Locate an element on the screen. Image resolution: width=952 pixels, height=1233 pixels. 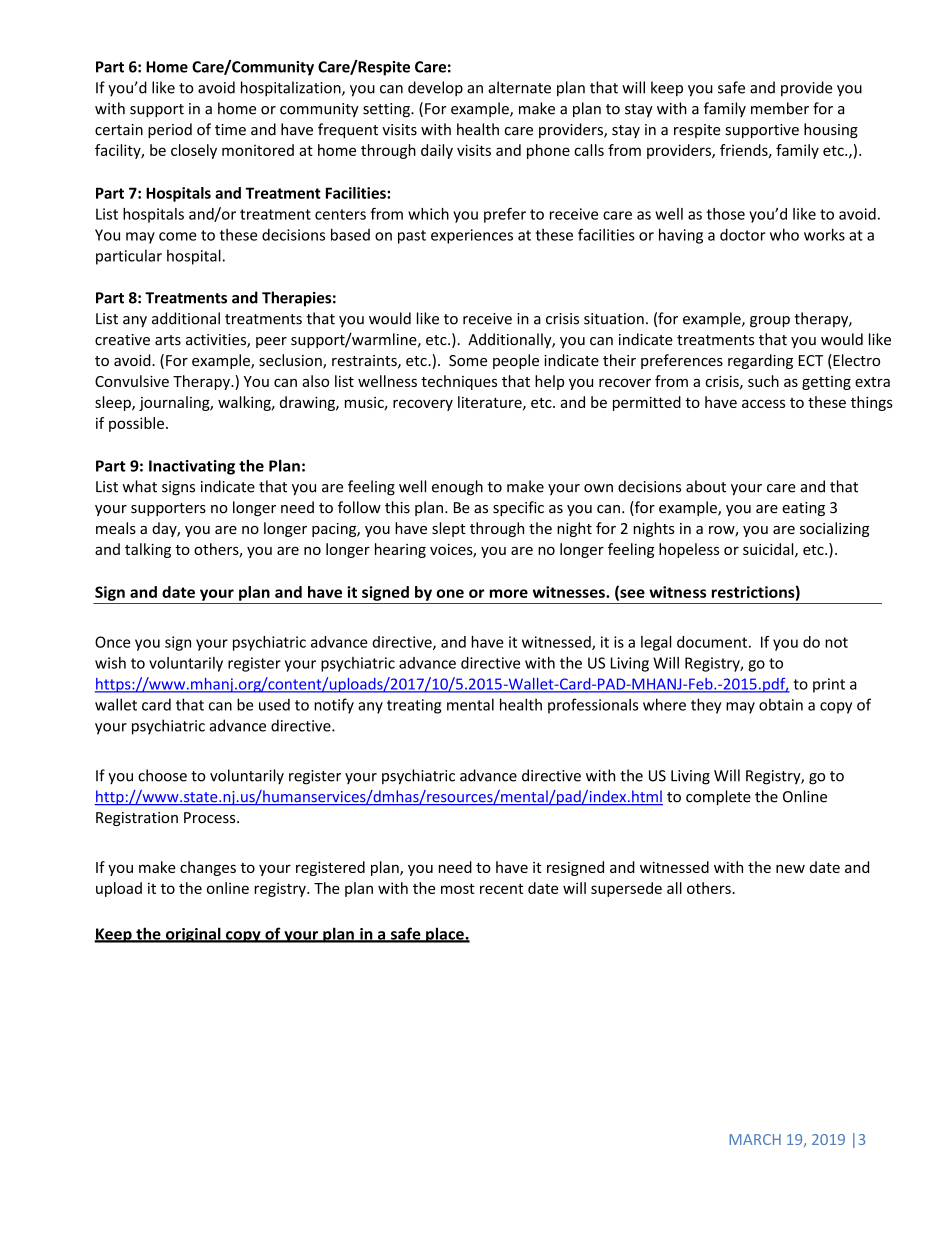
alternate is located at coordinates (519, 87).
